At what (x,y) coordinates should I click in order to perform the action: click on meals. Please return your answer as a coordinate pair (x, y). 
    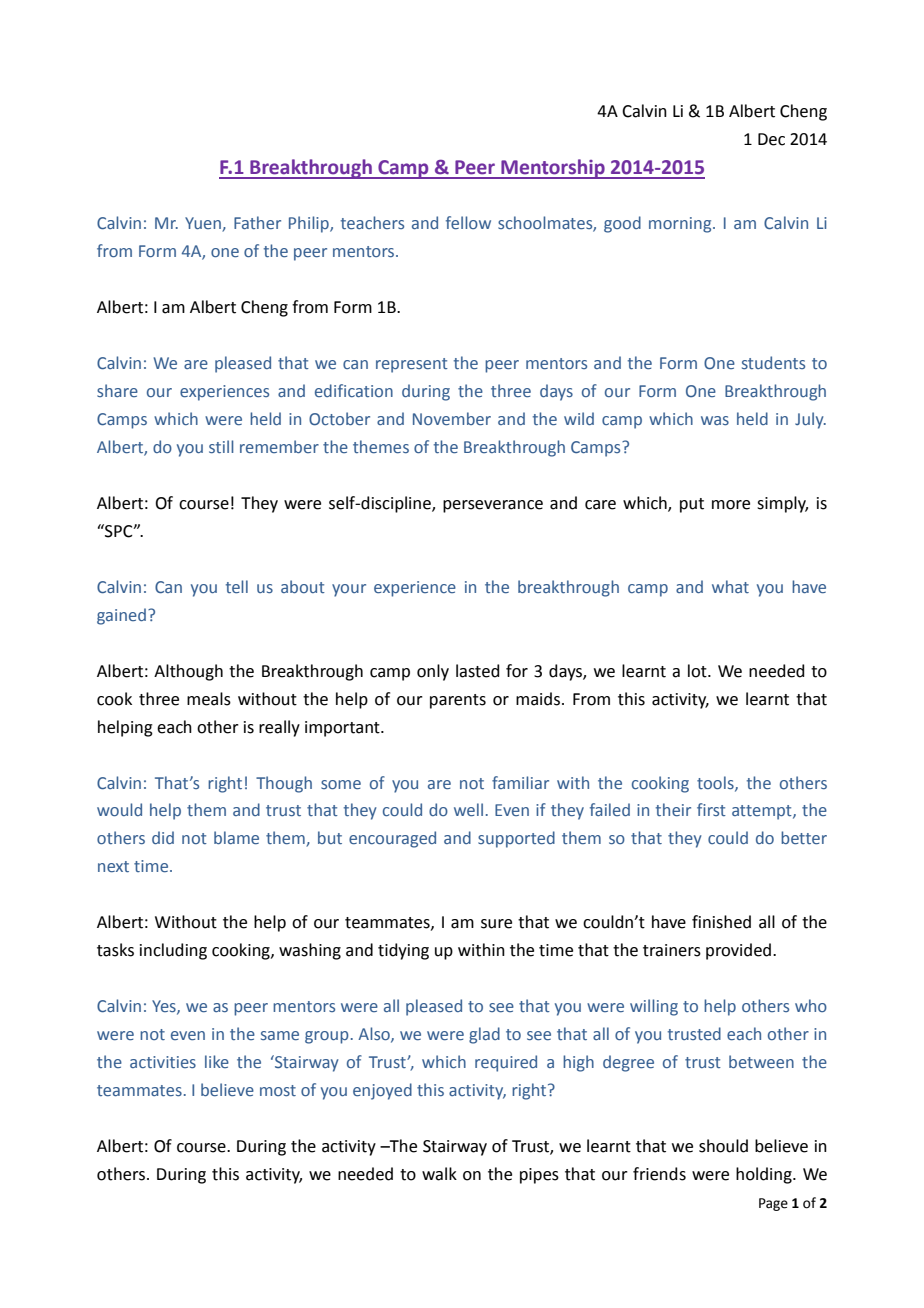
    Looking at the image, I should click on (209, 699).
